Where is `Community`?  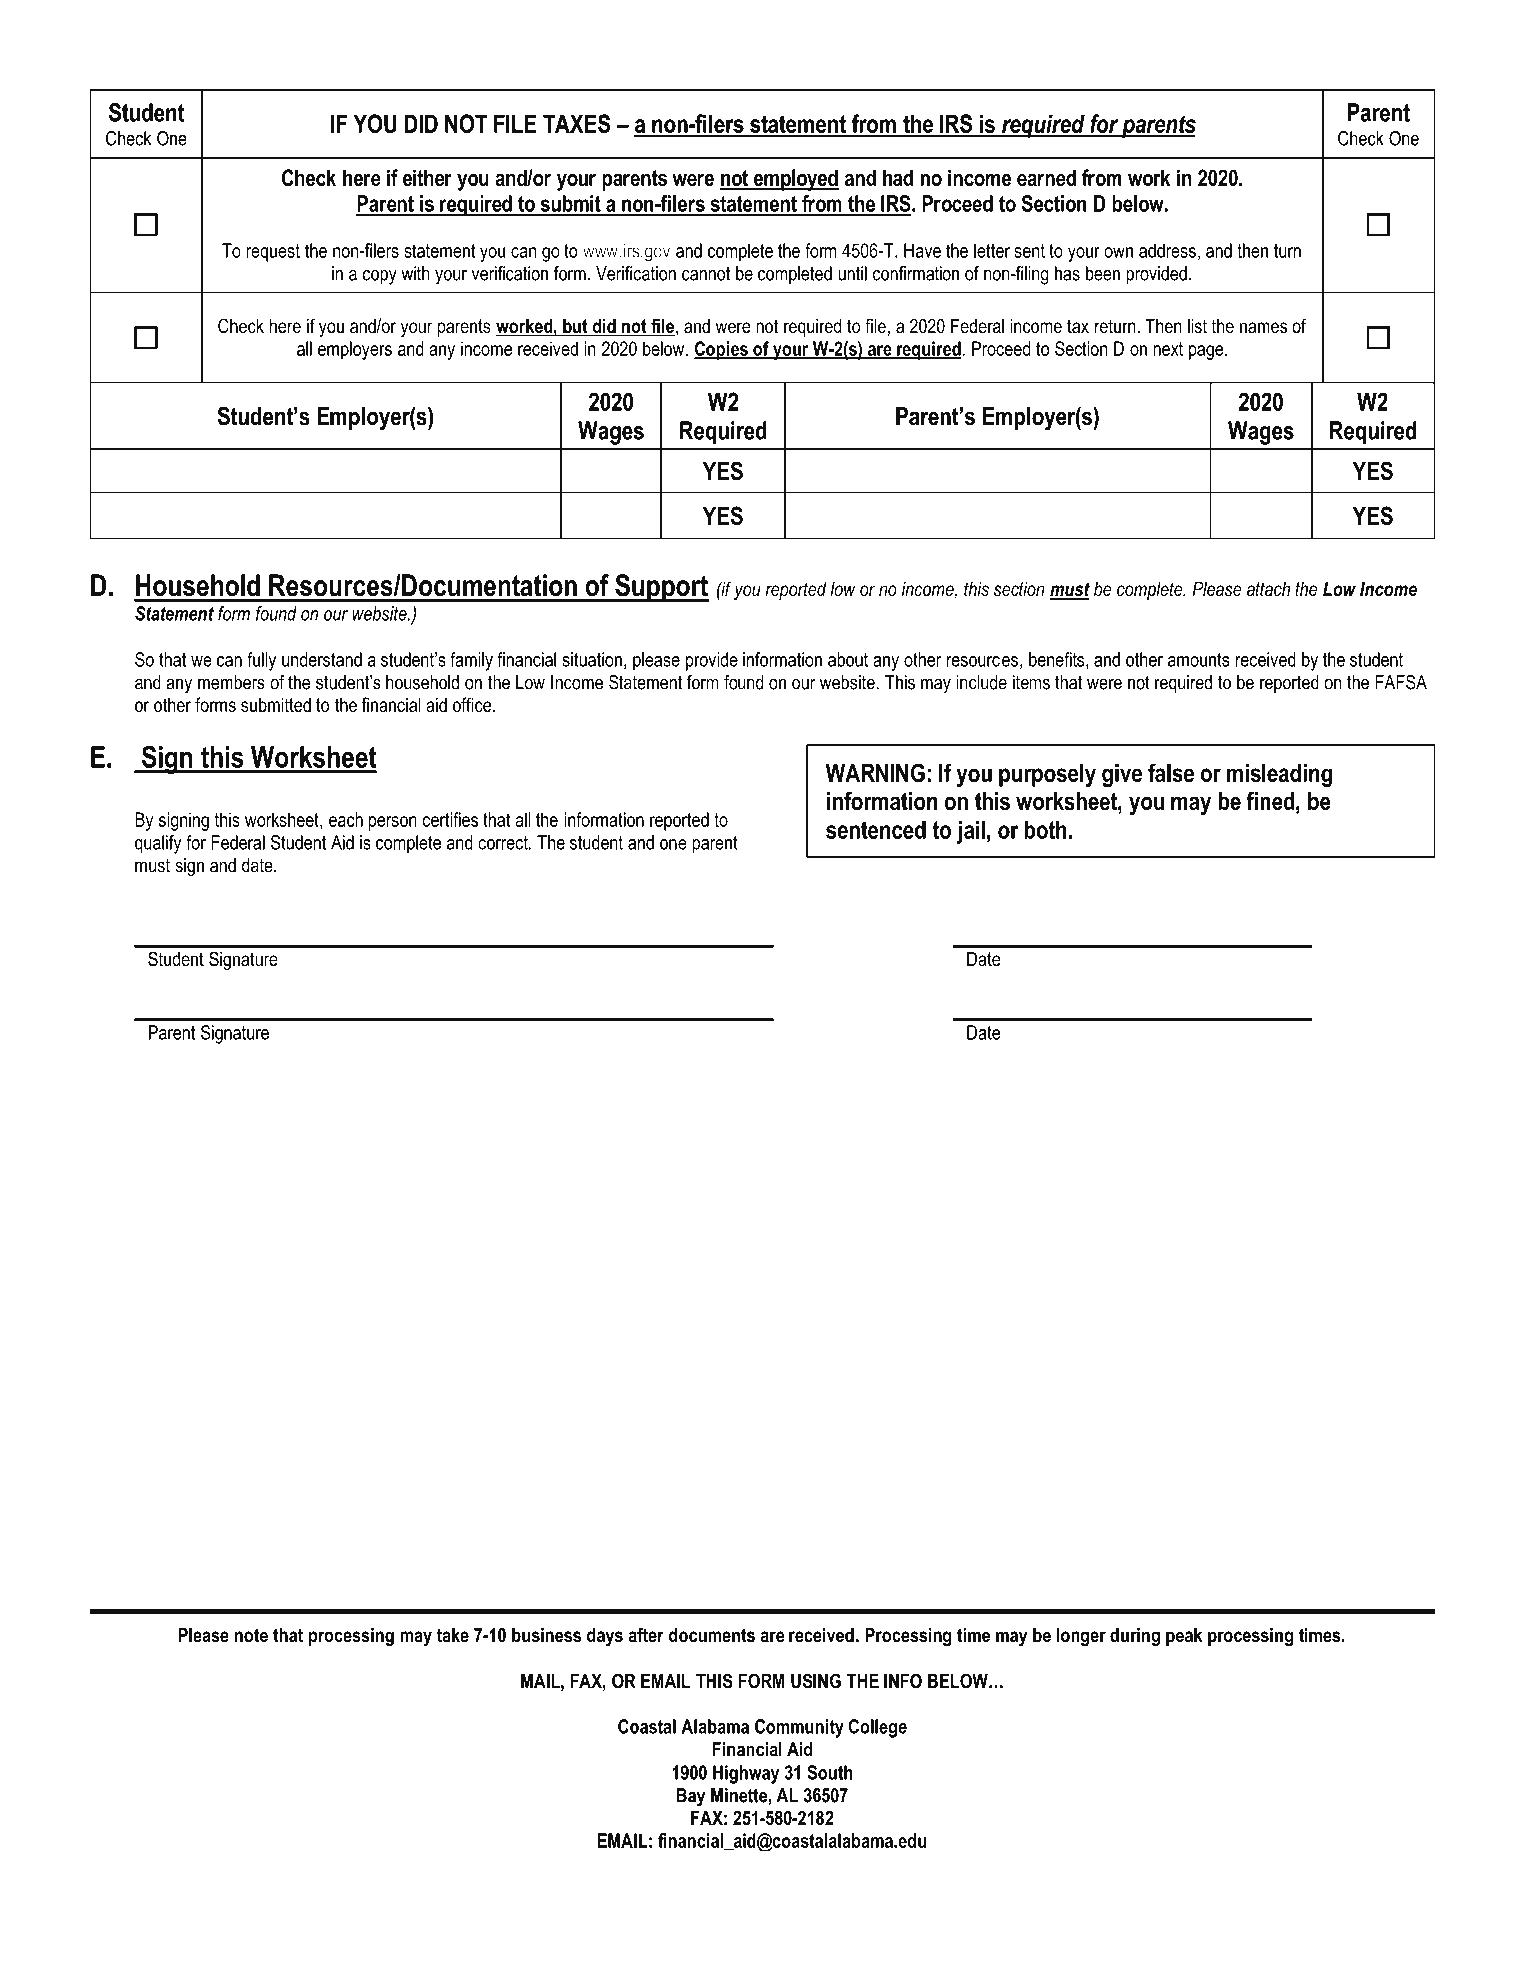 Community is located at coordinates (799, 1728).
